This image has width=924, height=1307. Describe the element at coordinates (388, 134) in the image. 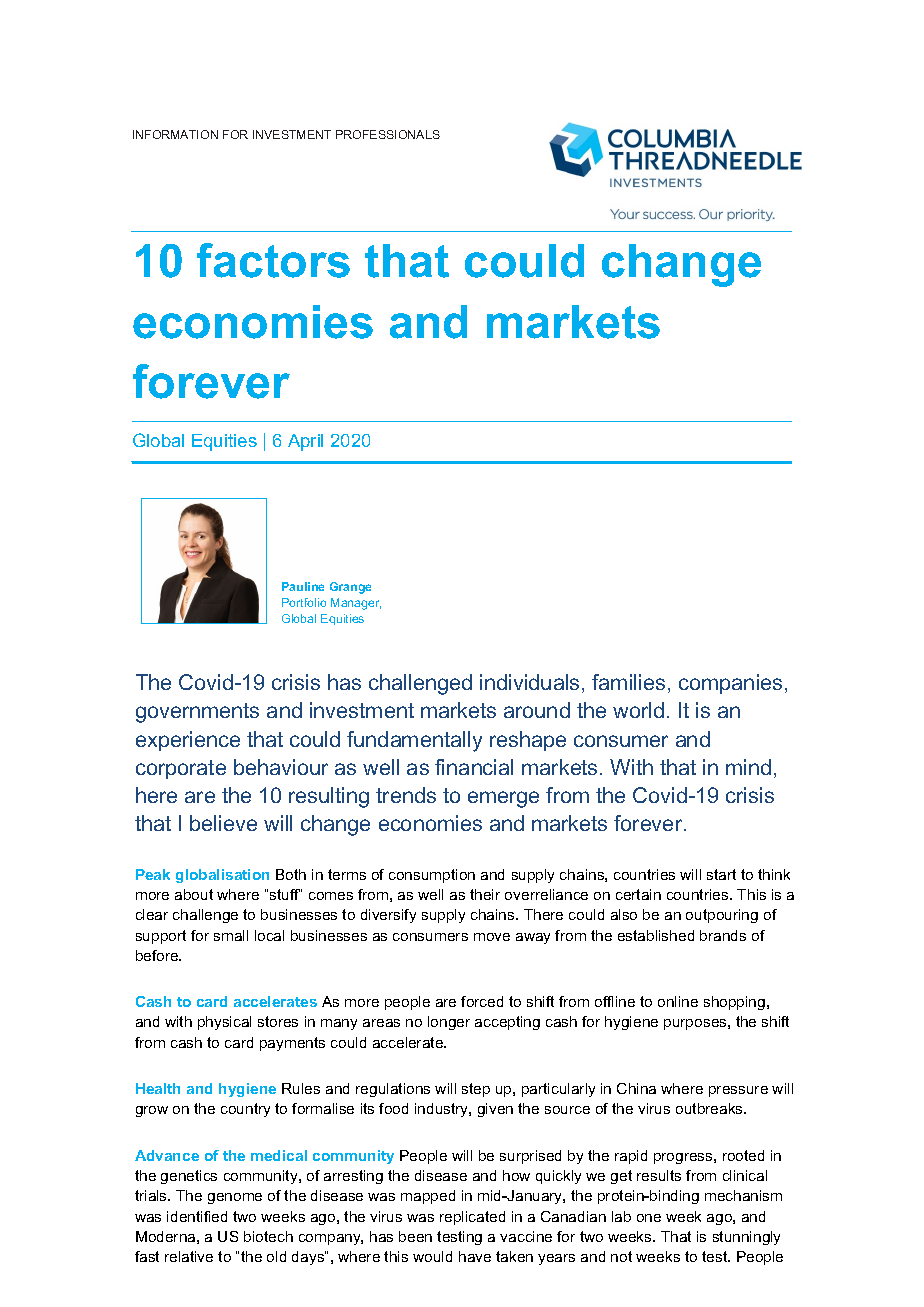

I see `PROFESSIONALS` at that location.
